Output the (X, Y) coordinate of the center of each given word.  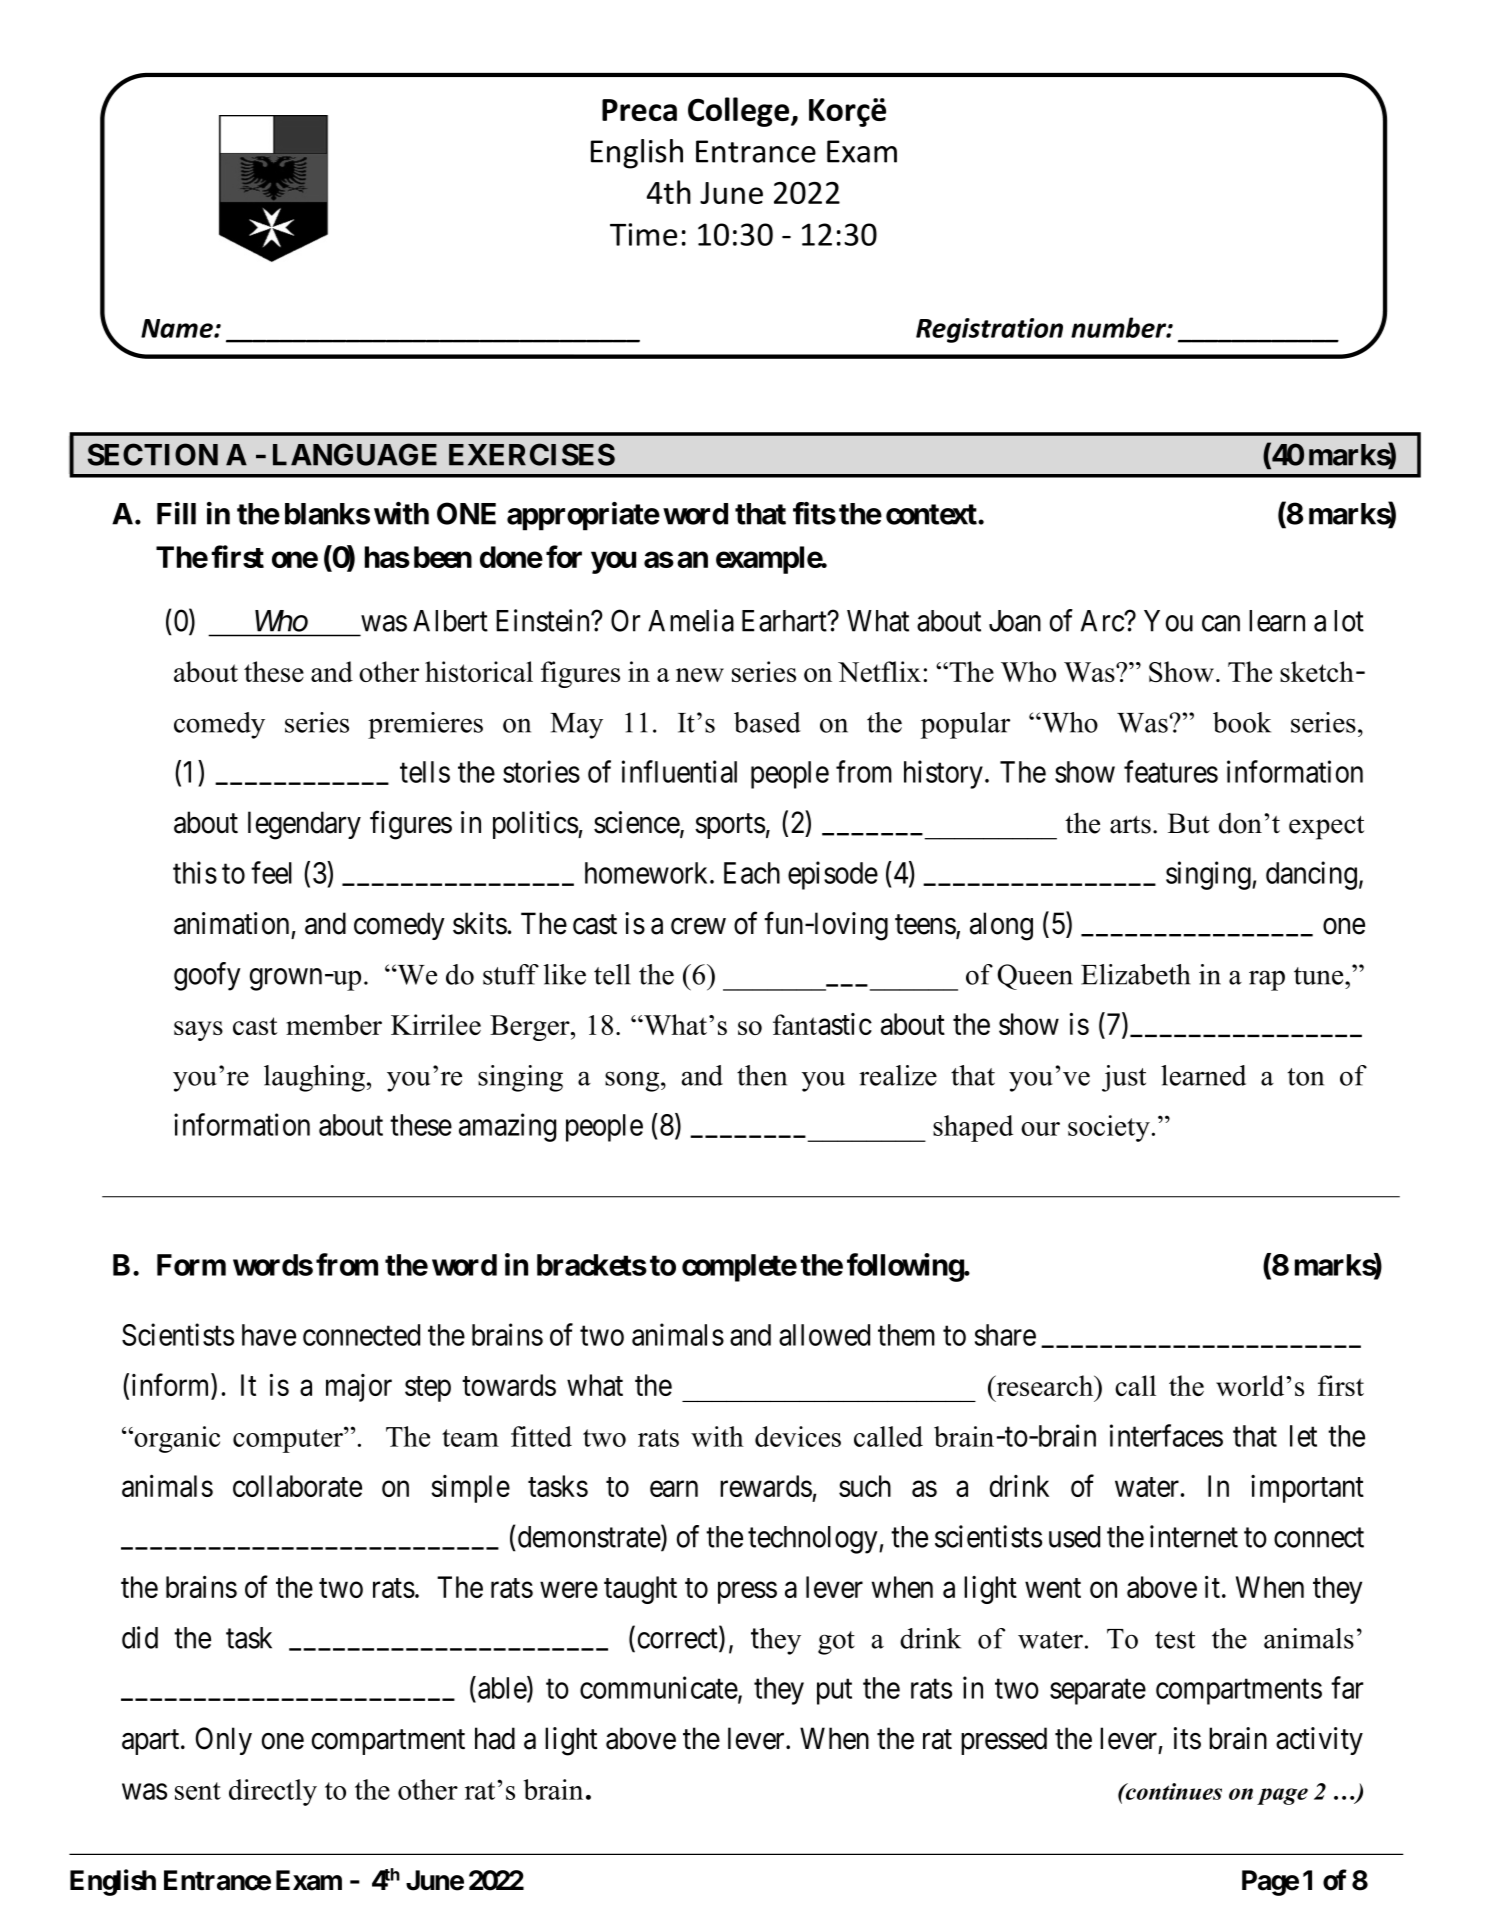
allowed (824, 1335)
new (700, 675)
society (1109, 1128)
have (269, 1335)
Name (178, 328)
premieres (425, 725)
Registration (989, 330)
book (1242, 722)
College (740, 112)
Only (223, 1741)
